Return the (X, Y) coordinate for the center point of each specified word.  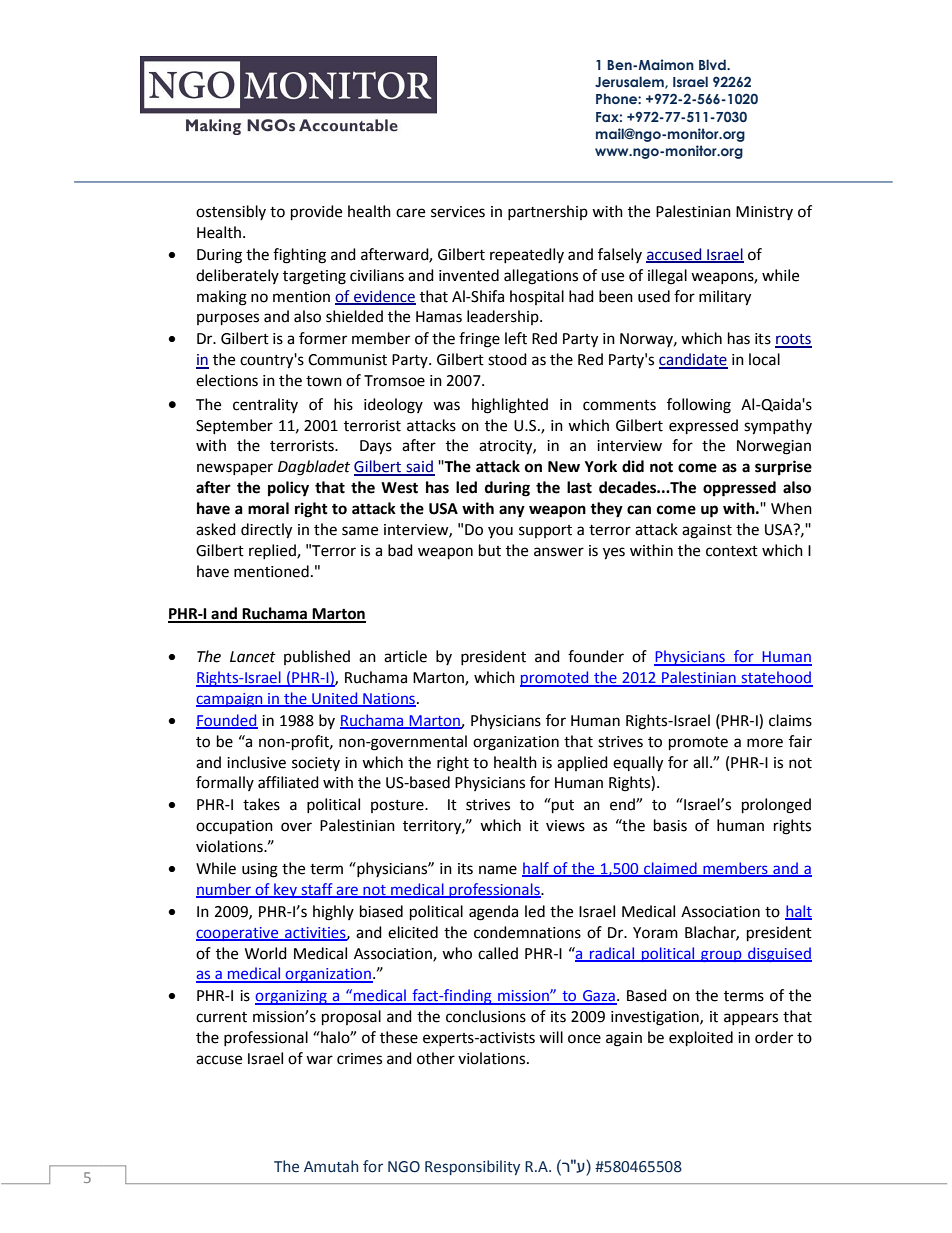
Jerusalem (630, 82)
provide (316, 213)
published (317, 657)
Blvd (713, 64)
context (732, 551)
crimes (359, 1059)
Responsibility (472, 1167)
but (490, 550)
